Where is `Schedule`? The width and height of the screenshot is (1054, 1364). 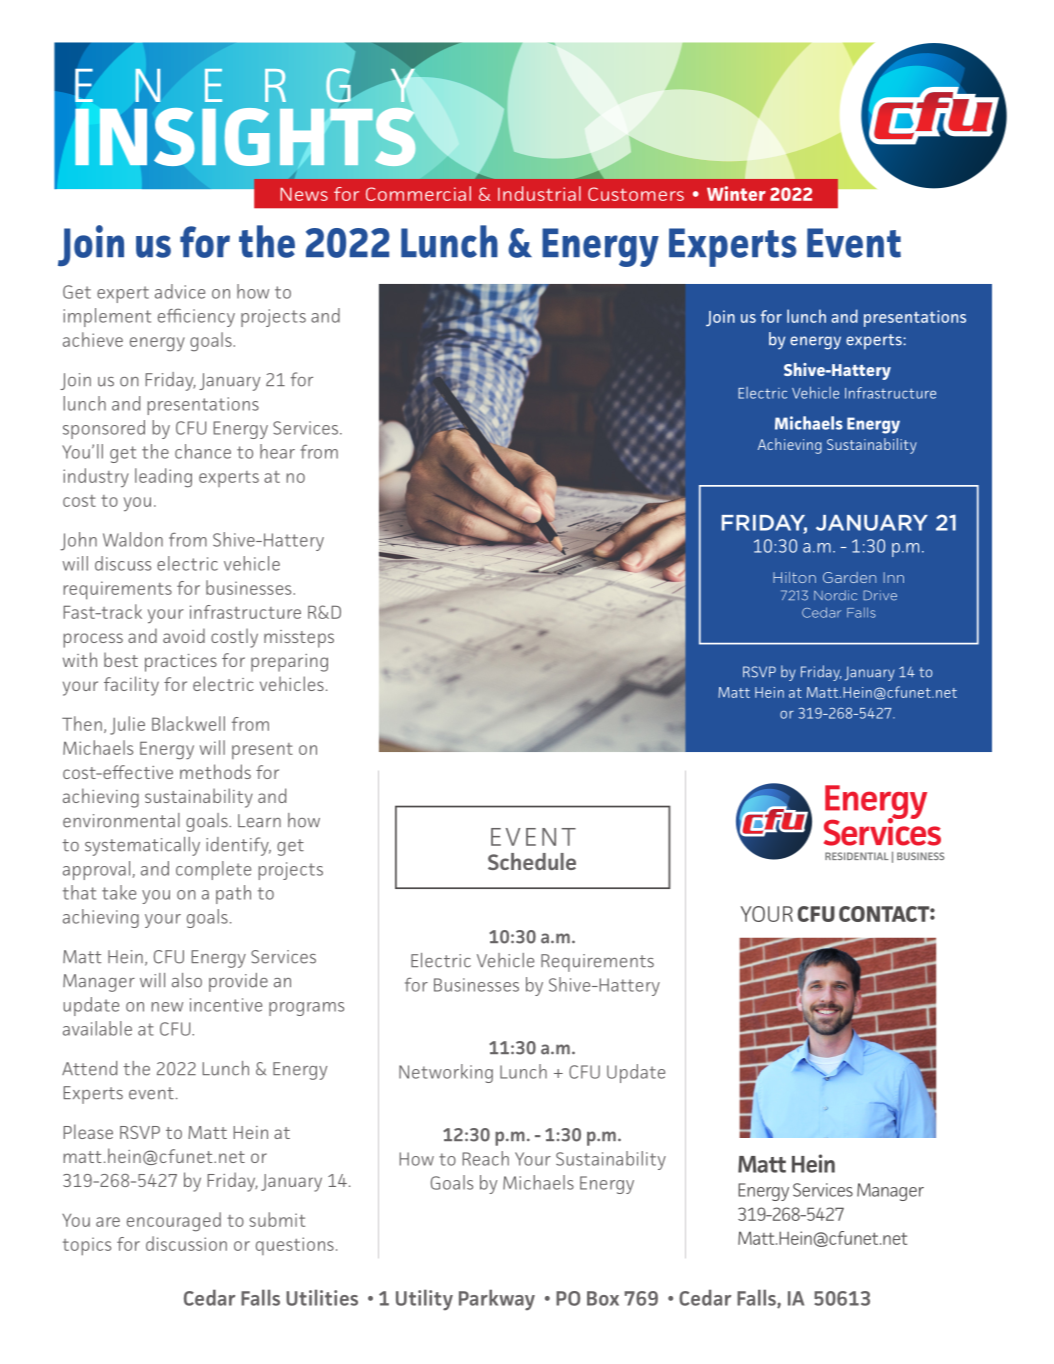 Schedule is located at coordinates (532, 861).
